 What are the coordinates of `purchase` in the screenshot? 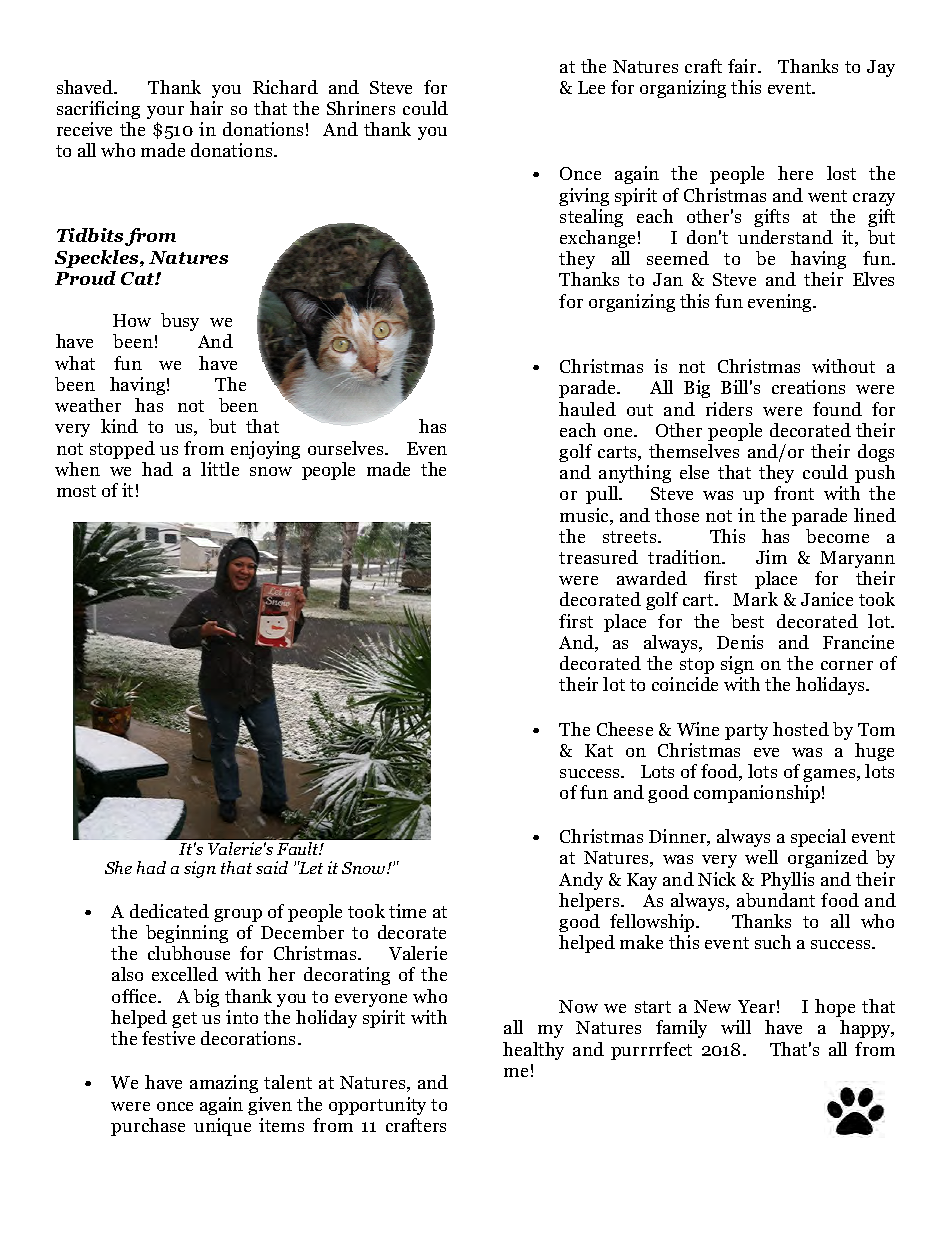 It's located at (148, 1127).
